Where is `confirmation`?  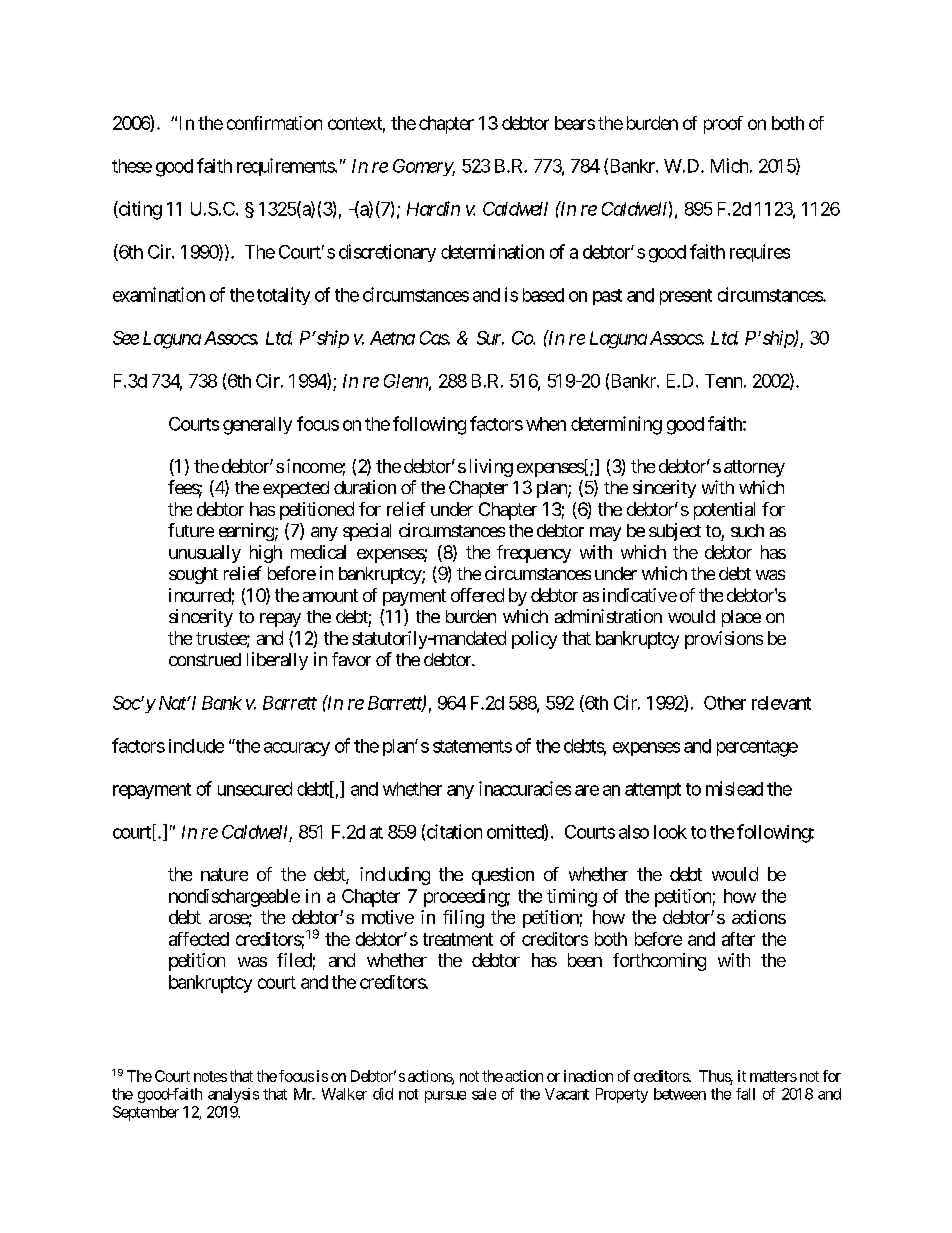
confirmation is located at coordinates (274, 123).
